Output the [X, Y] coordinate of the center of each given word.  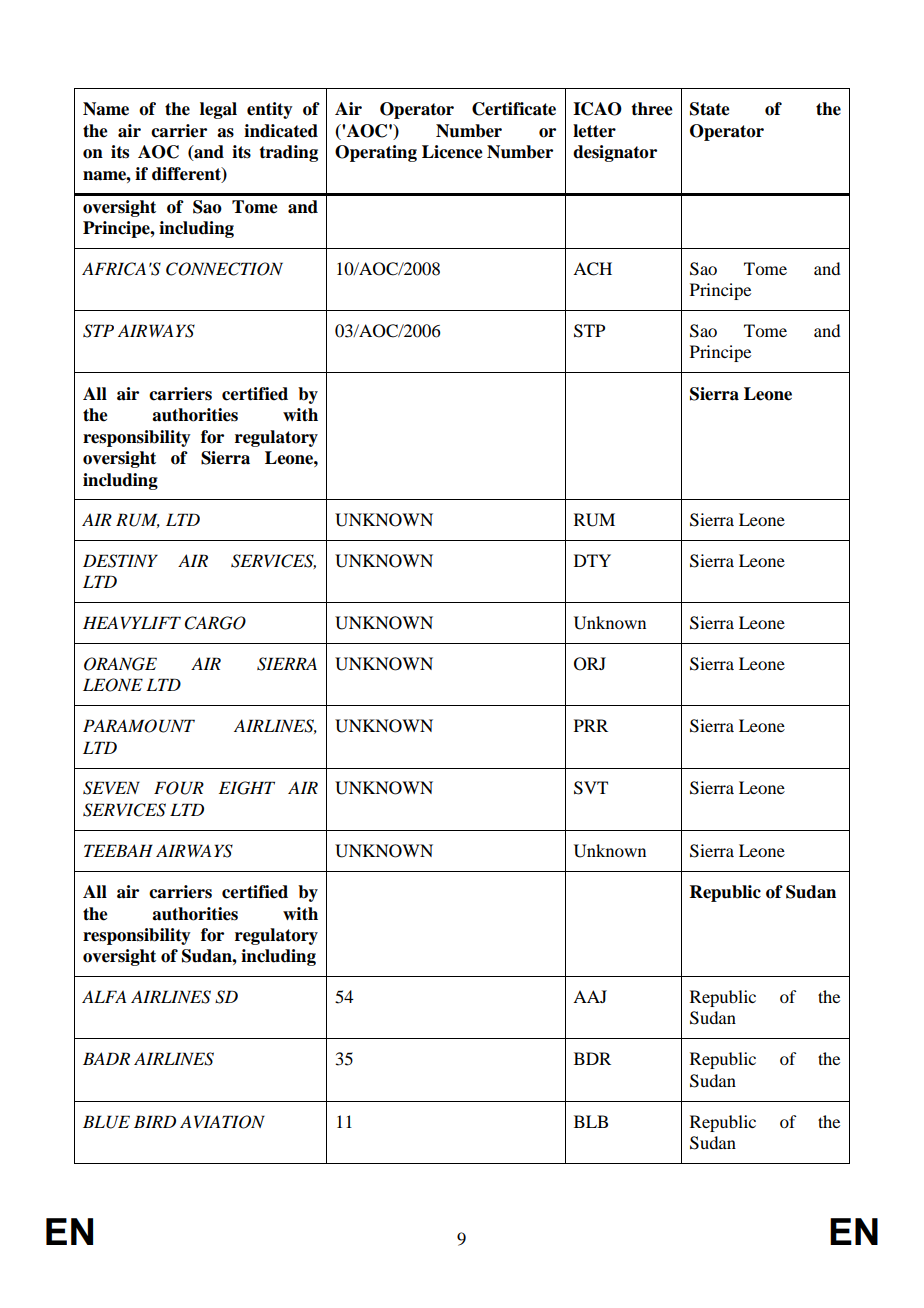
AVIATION [222, 1122]
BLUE [106, 1122]
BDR [592, 1058]
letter [594, 131]
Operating [376, 153]
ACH [592, 269]
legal [218, 110]
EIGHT [247, 788]
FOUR [179, 788]
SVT [591, 788]
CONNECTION [224, 269]
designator [615, 153]
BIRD [155, 1121]
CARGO [215, 623]
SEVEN [111, 788]
